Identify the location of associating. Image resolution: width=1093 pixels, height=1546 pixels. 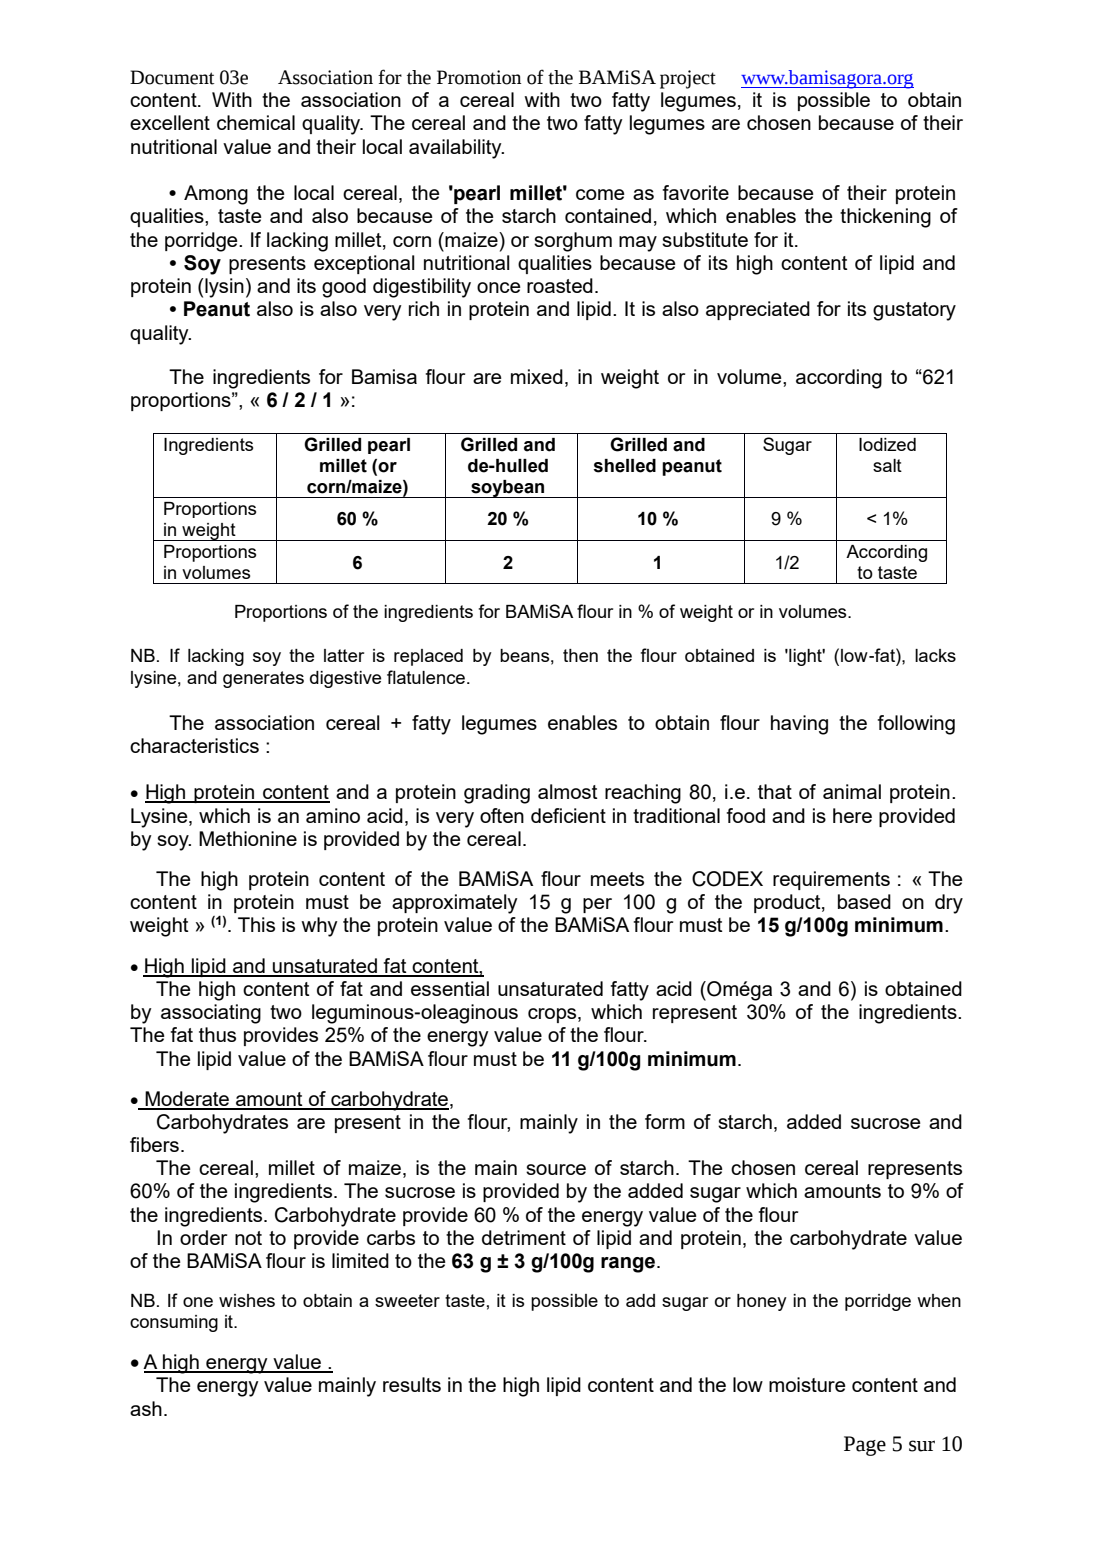
(211, 1014).
